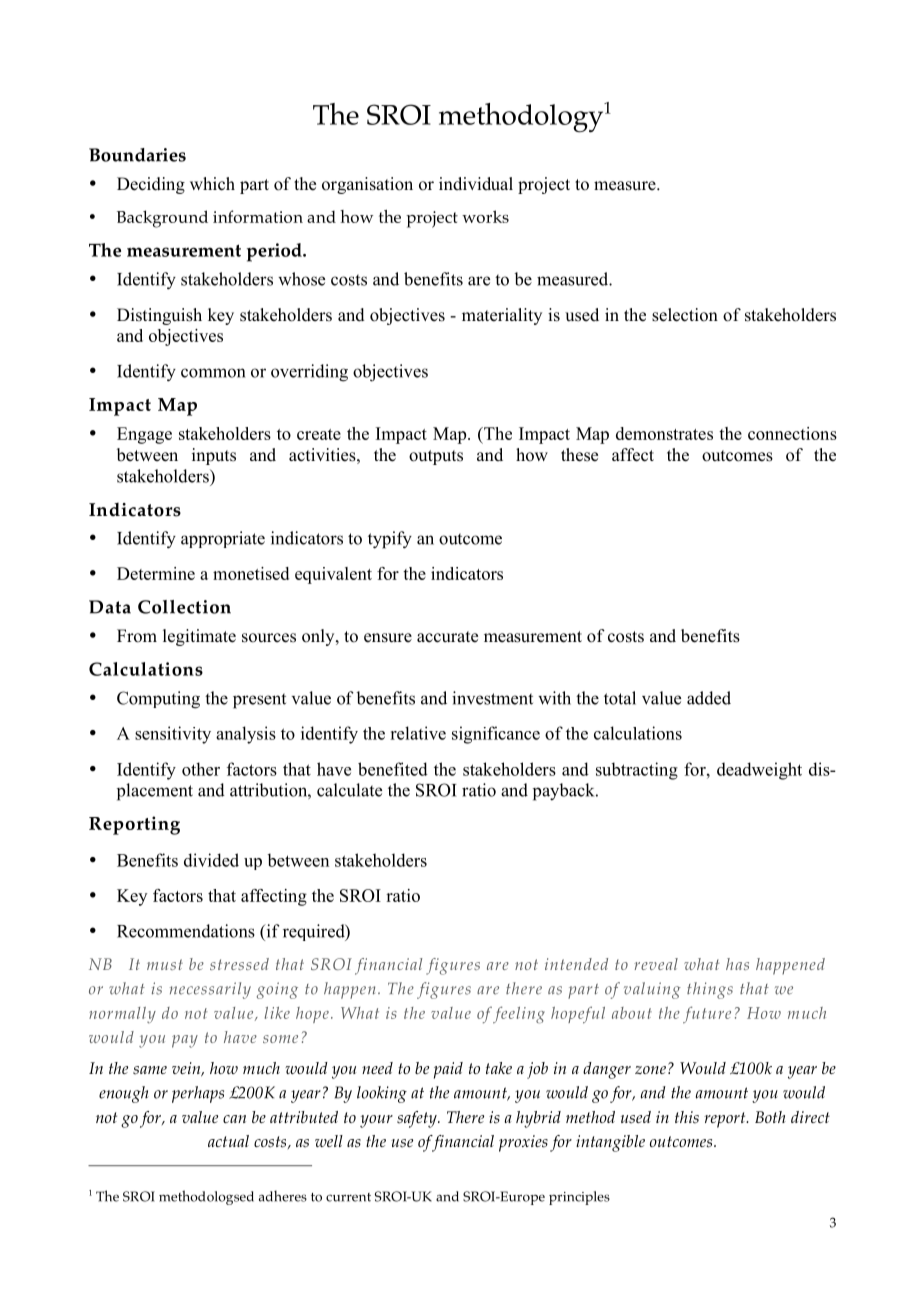  I want to click on actual, so click(228, 1141).
